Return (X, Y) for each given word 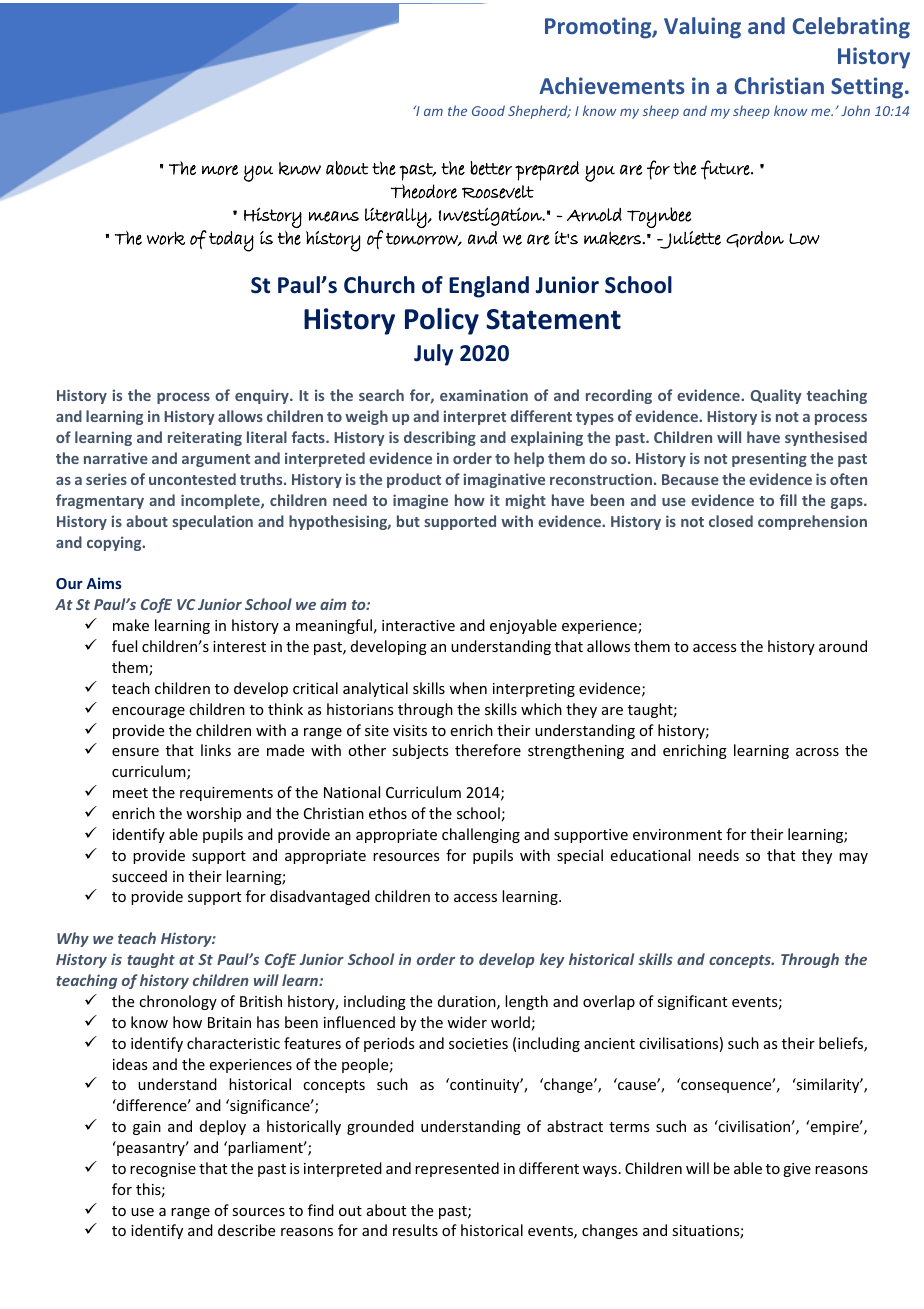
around (843, 646)
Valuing (702, 28)
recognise (163, 1170)
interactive (418, 625)
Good (488, 110)
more (220, 170)
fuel (124, 646)
